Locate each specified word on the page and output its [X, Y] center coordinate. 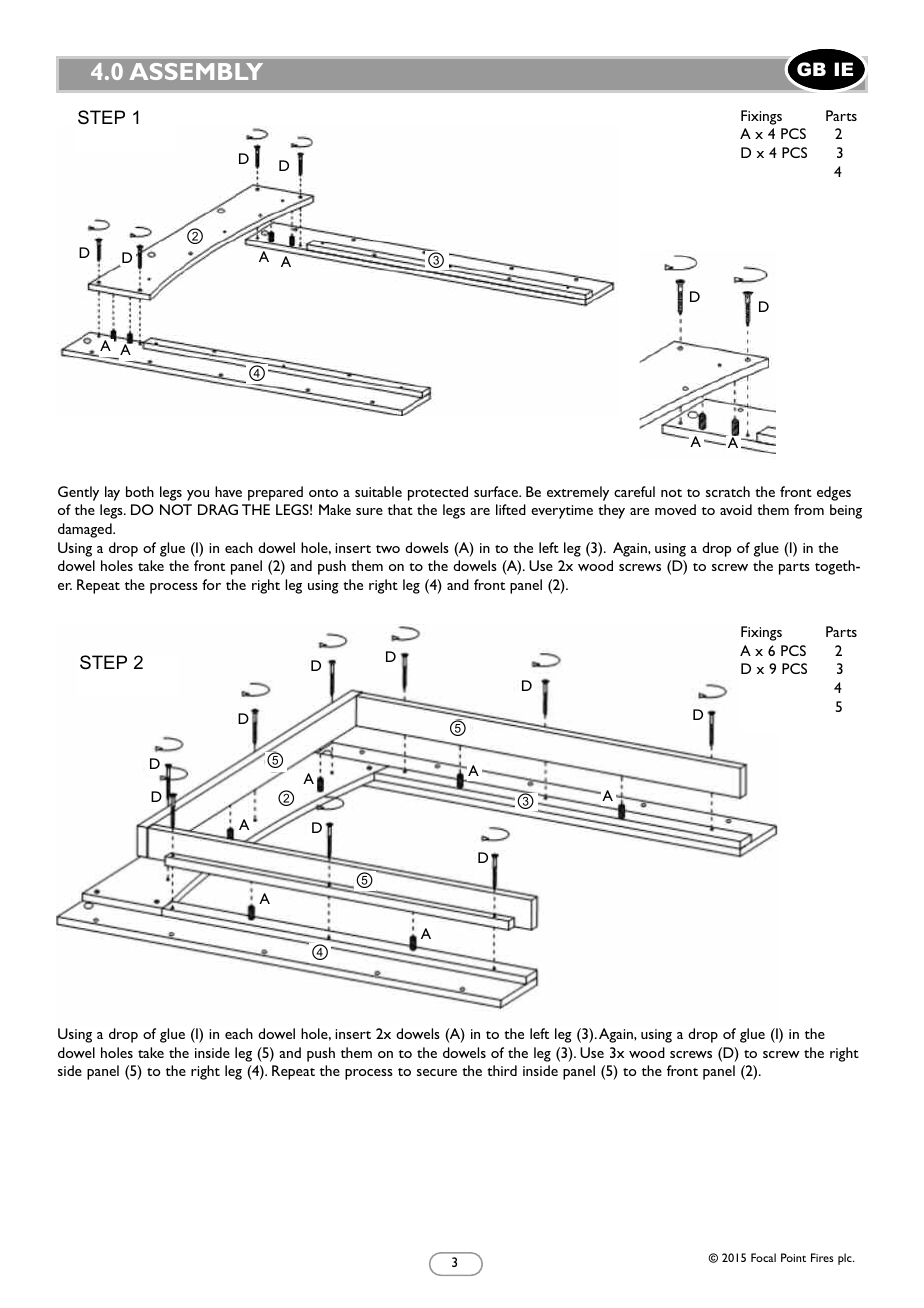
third [502, 1070]
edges [834, 493]
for [211, 584]
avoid [736, 509]
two [388, 549]
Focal [763, 1257]
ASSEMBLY [196, 71]
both [140, 491]
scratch [728, 491]
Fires [822, 1257]
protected [438, 493]
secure [437, 1072]
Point [793, 1257]
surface [497, 491]
